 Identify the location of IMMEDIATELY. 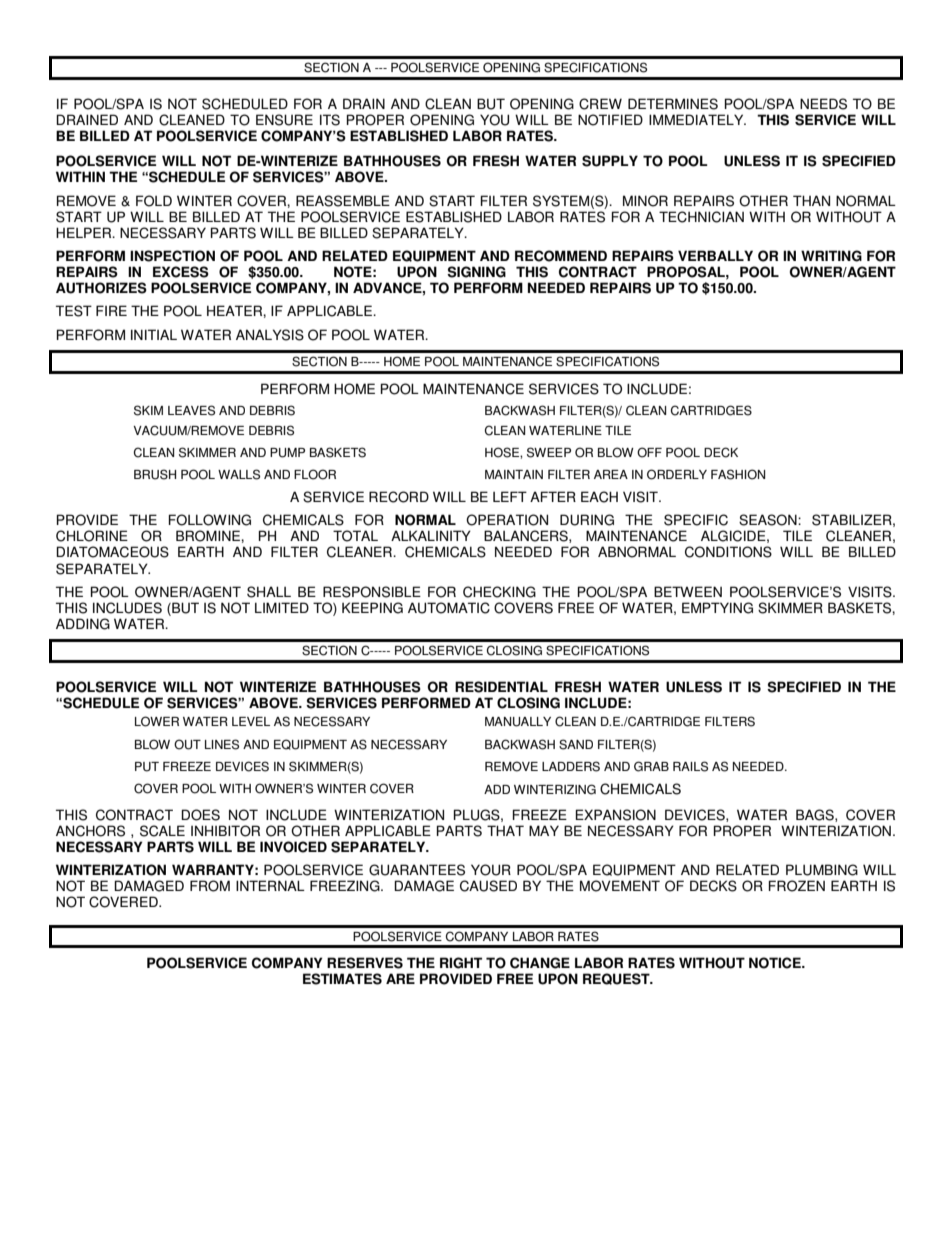
(697, 119).
